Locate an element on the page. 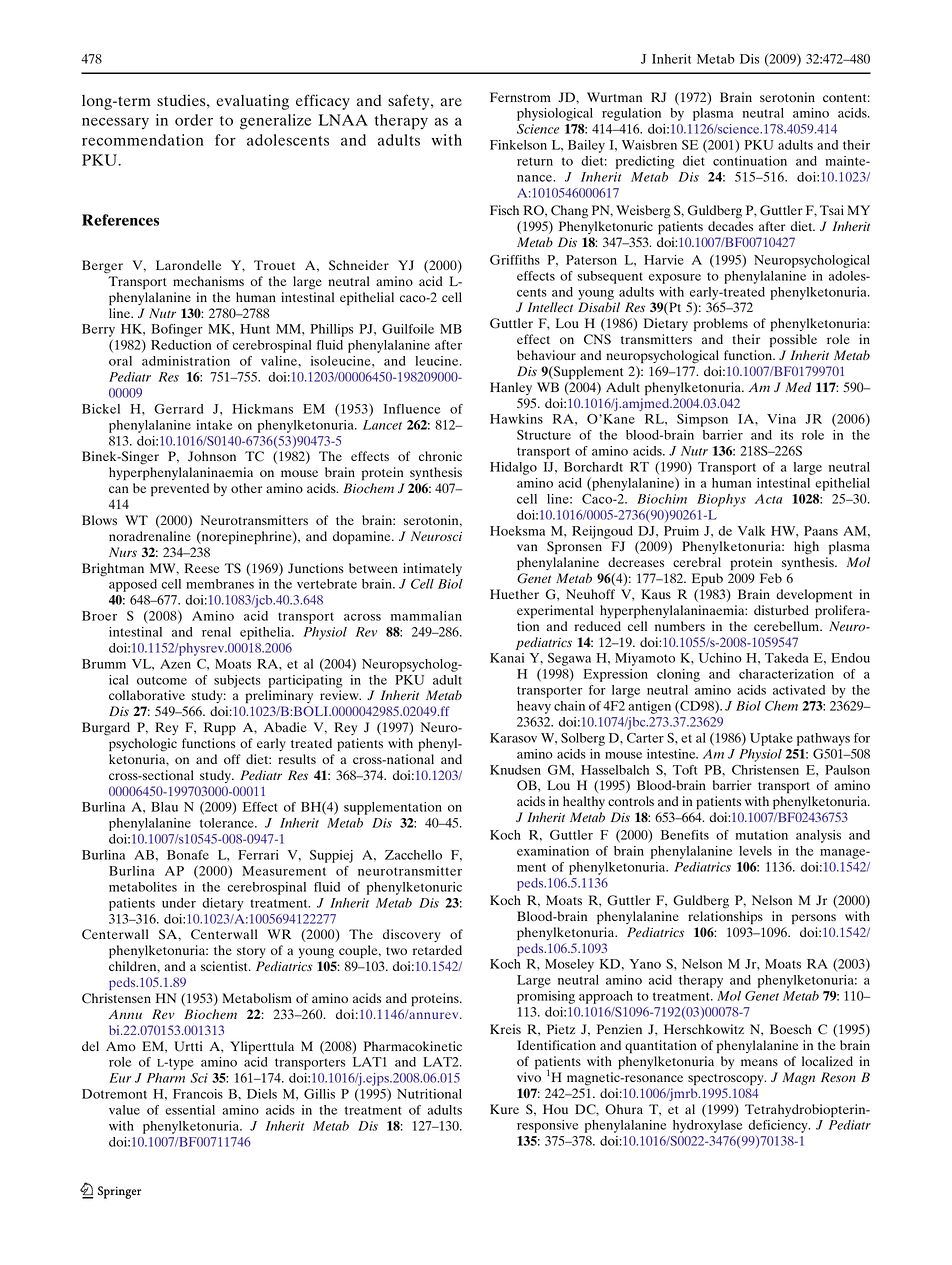 This image has width=952, height=1265. Francois is located at coordinates (198, 1094).
